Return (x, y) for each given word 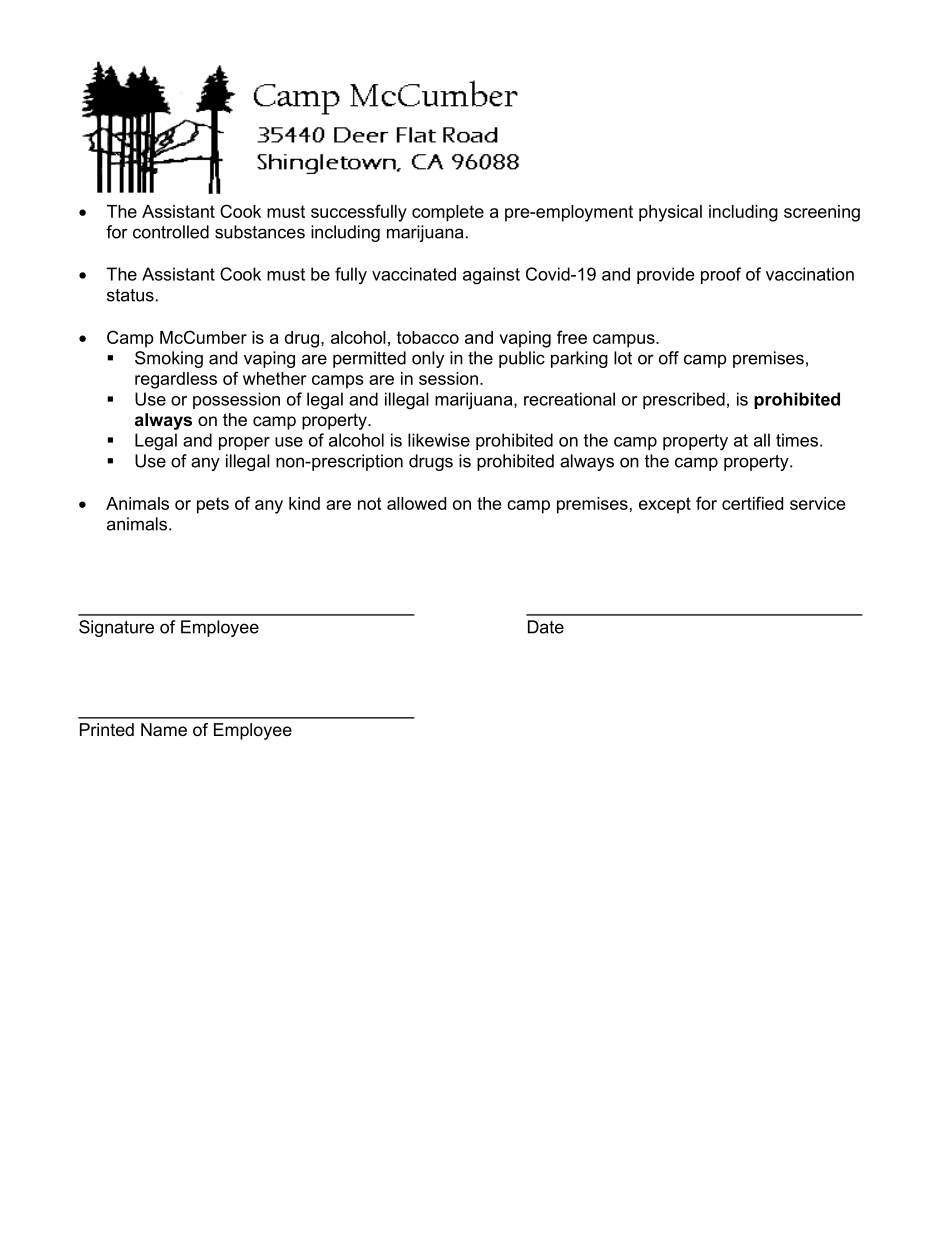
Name (164, 729)
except (665, 505)
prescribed (684, 400)
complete (448, 213)
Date (546, 627)
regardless (176, 380)
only (428, 359)
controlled (171, 232)
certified (752, 503)
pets (213, 505)
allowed (416, 503)
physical (670, 213)
